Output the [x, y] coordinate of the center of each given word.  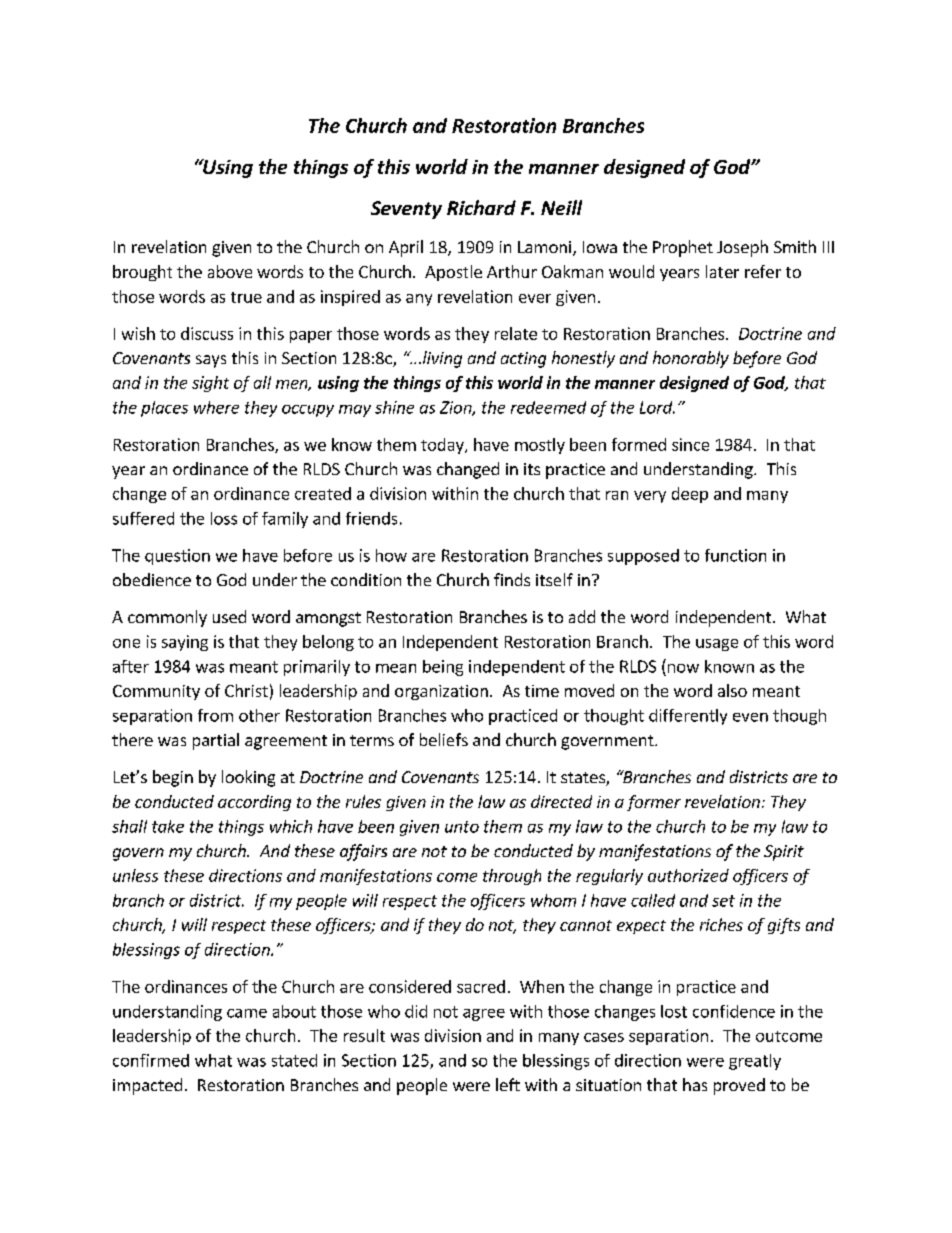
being [443, 668]
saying [185, 643]
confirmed [151, 1060]
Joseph [742, 248]
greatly [755, 1062]
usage [717, 645]
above [230, 271]
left [508, 1084]
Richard [481, 207]
